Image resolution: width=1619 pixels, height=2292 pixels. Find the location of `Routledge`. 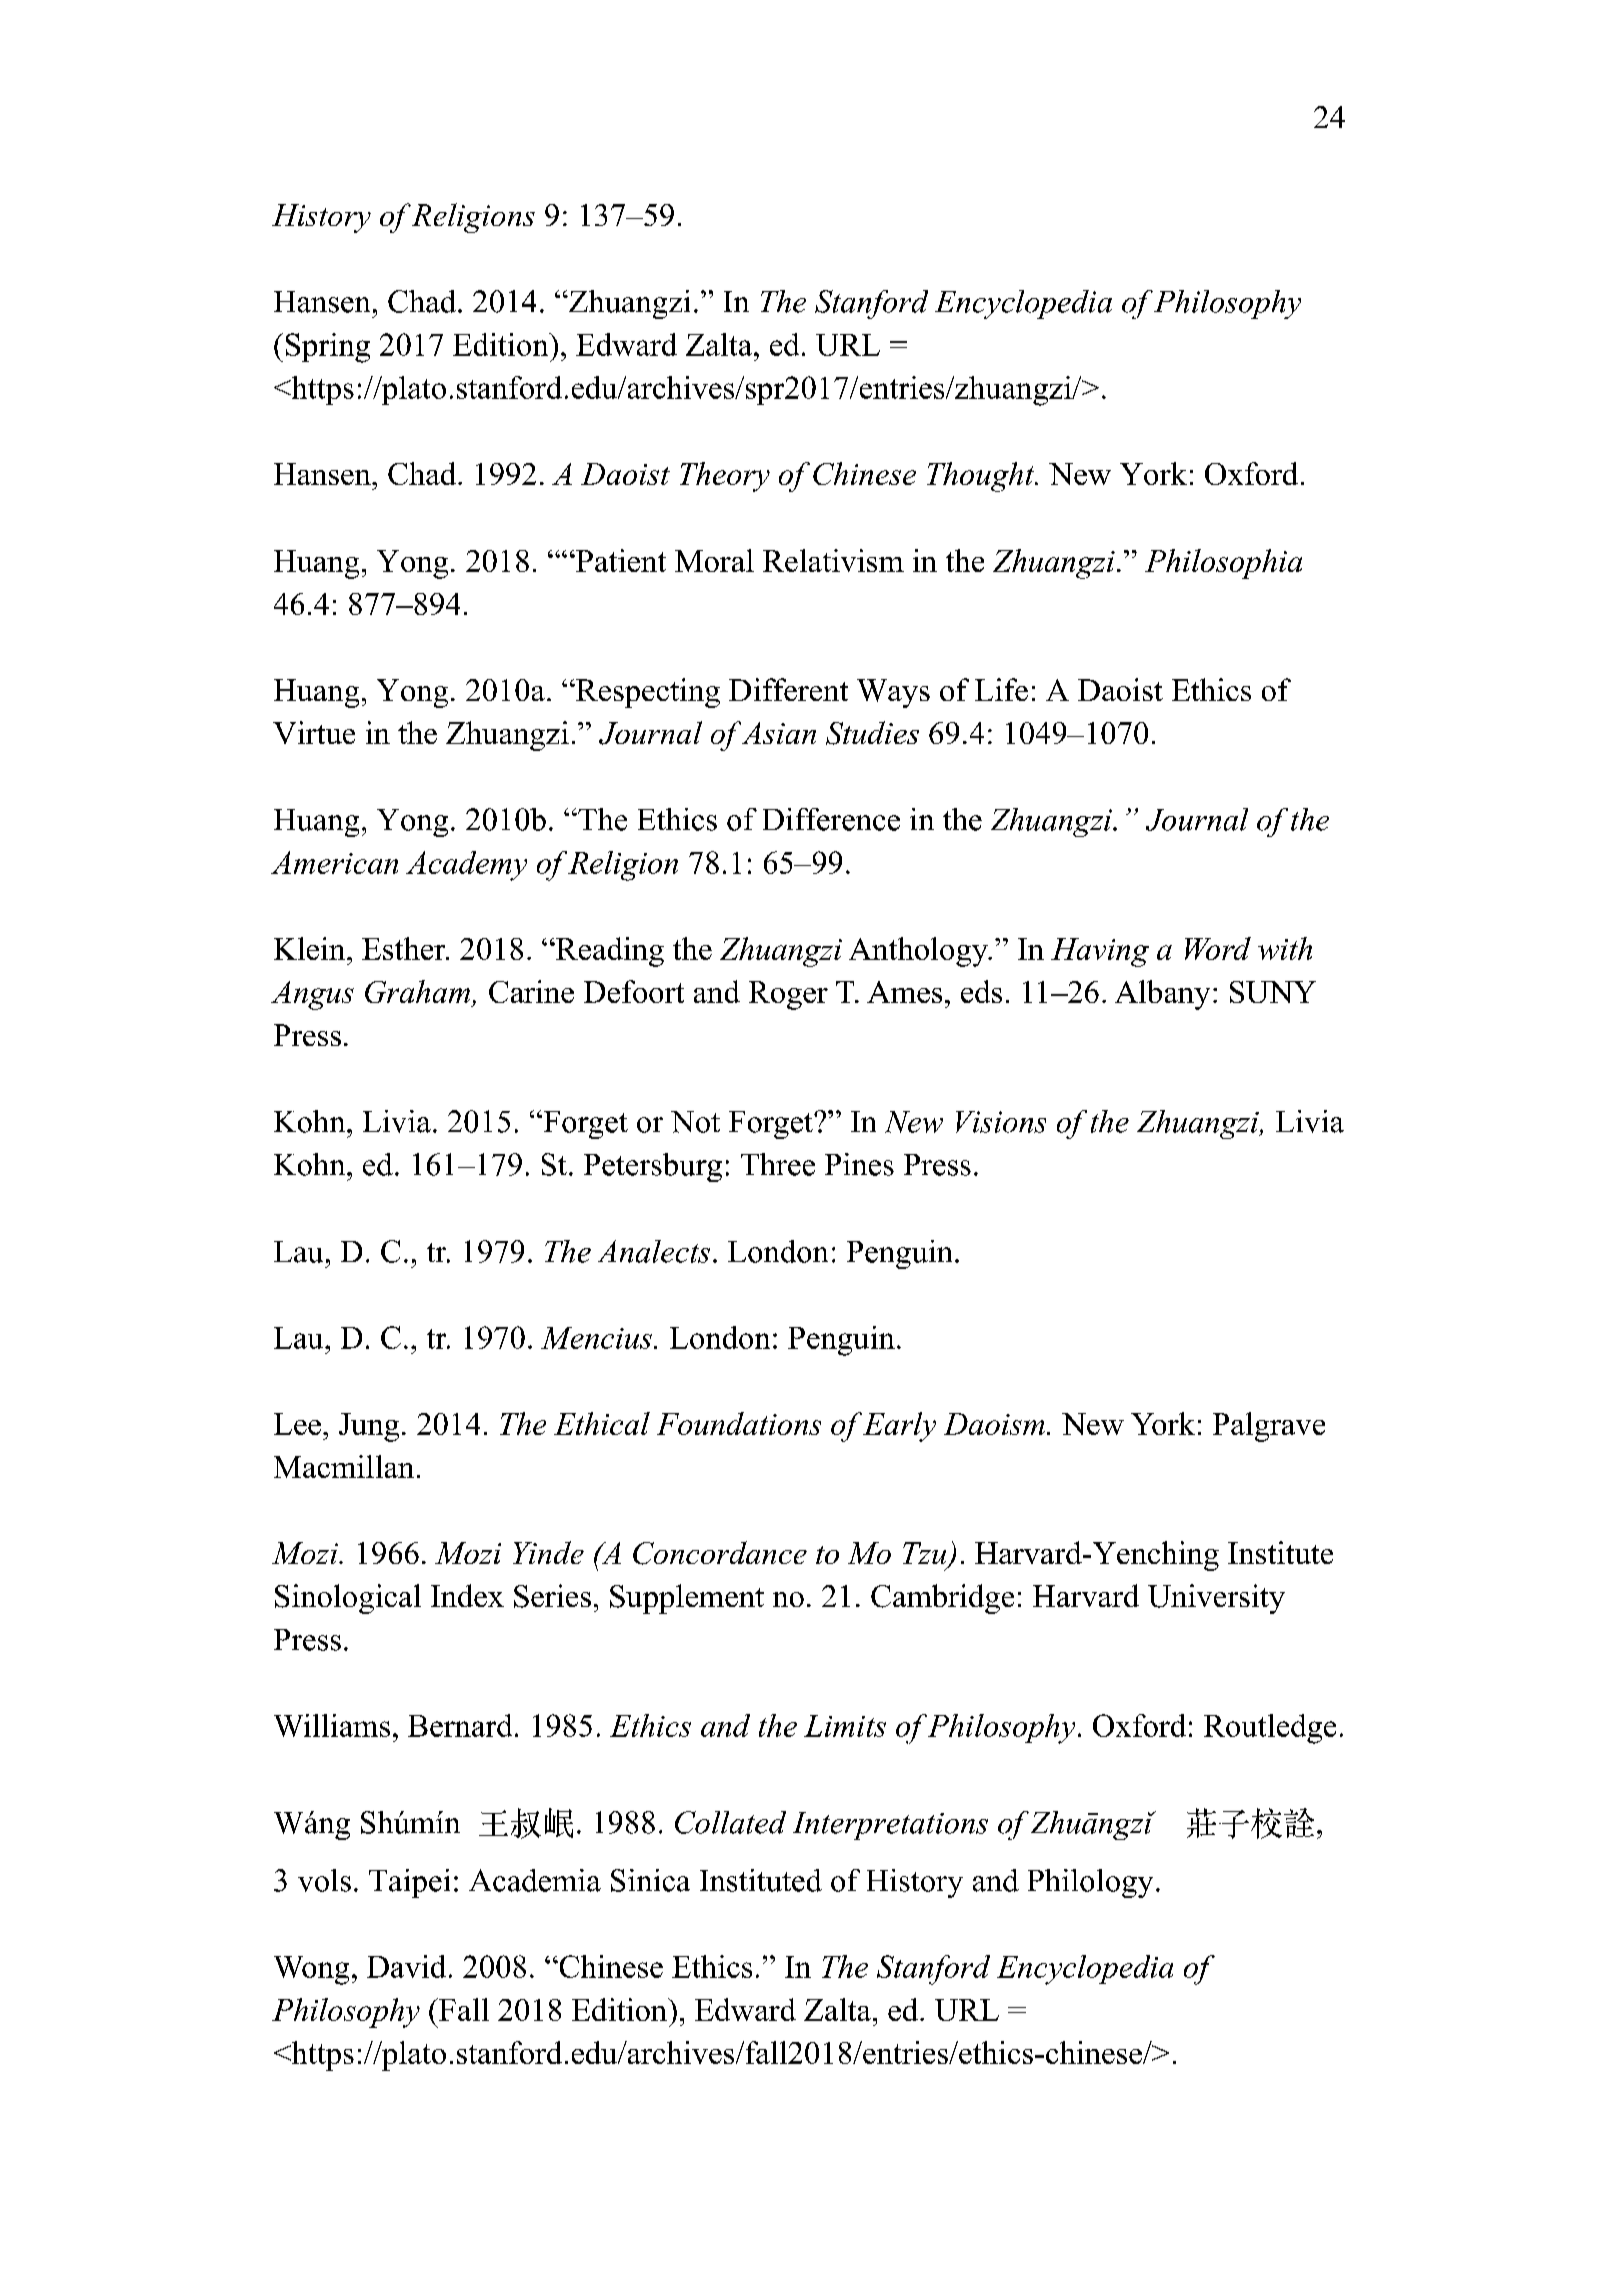

Routledge is located at coordinates (1270, 1729).
